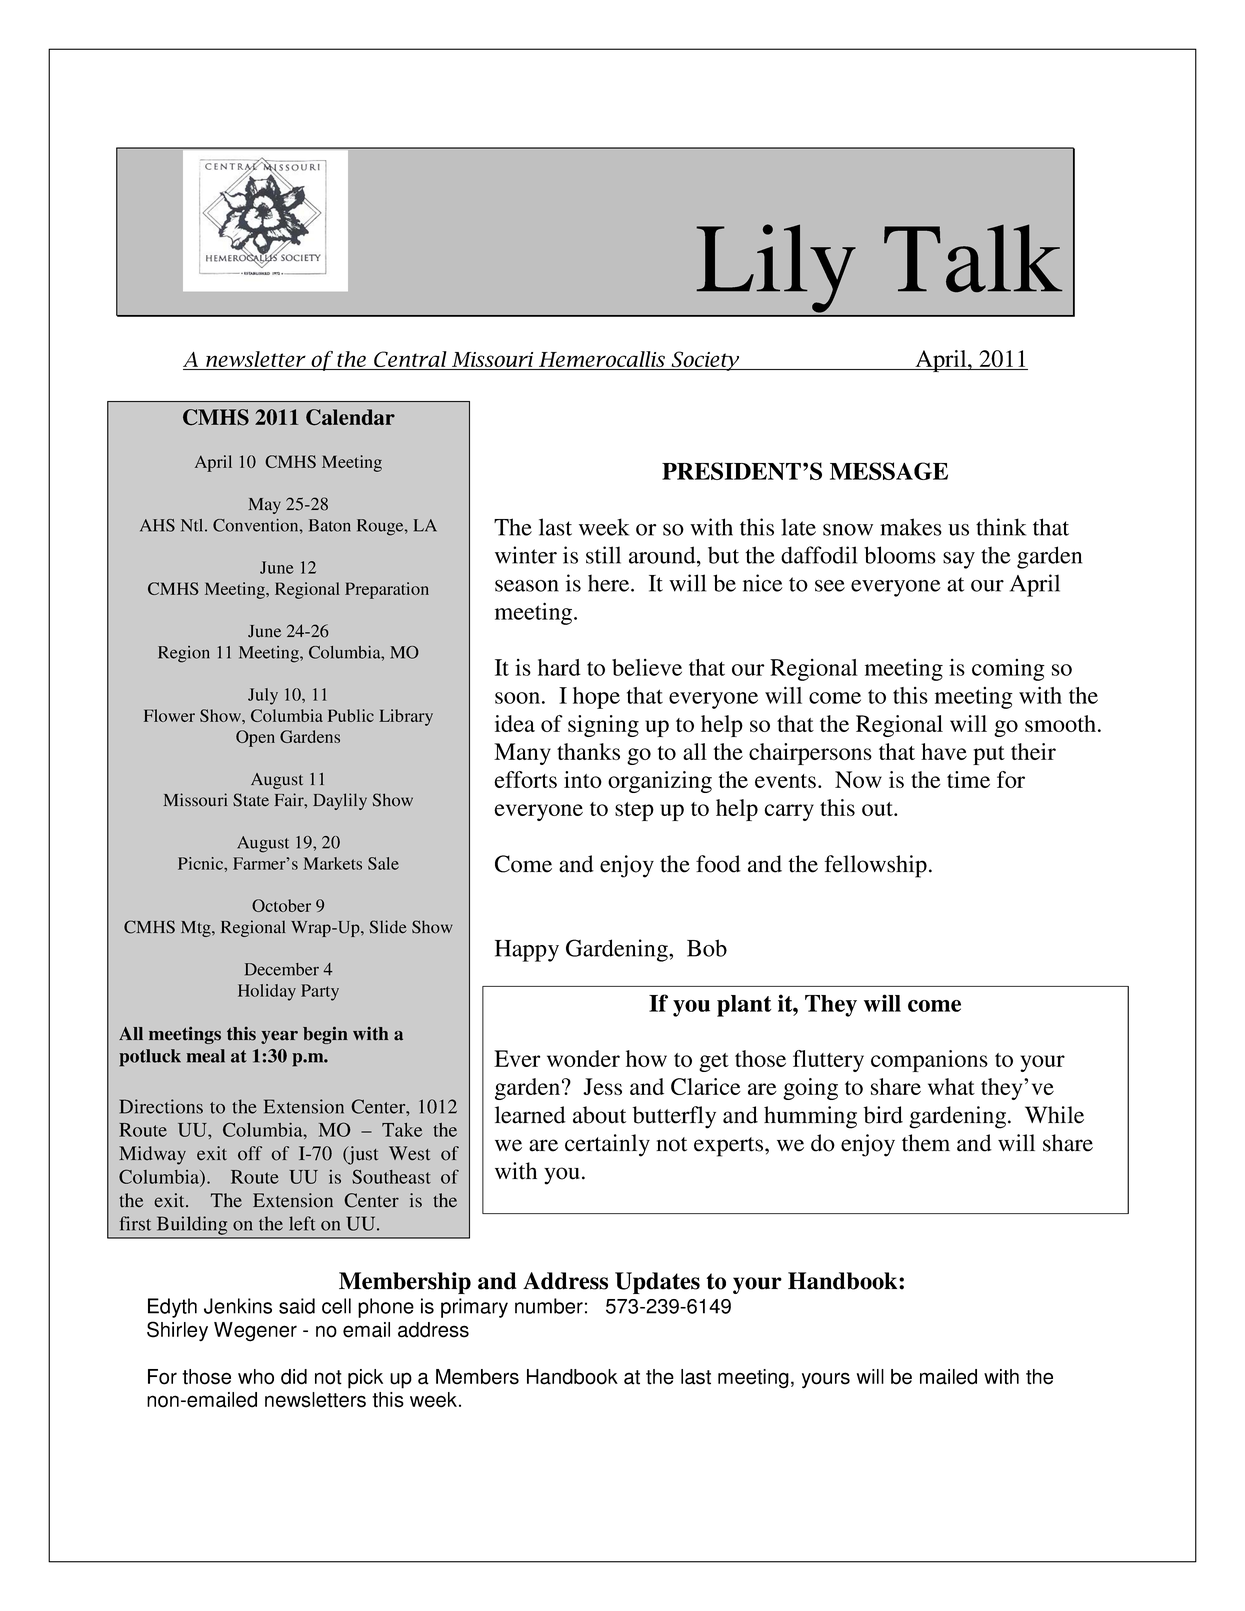 The width and height of the document is (1245, 1611). I want to click on Happy, so click(527, 951).
